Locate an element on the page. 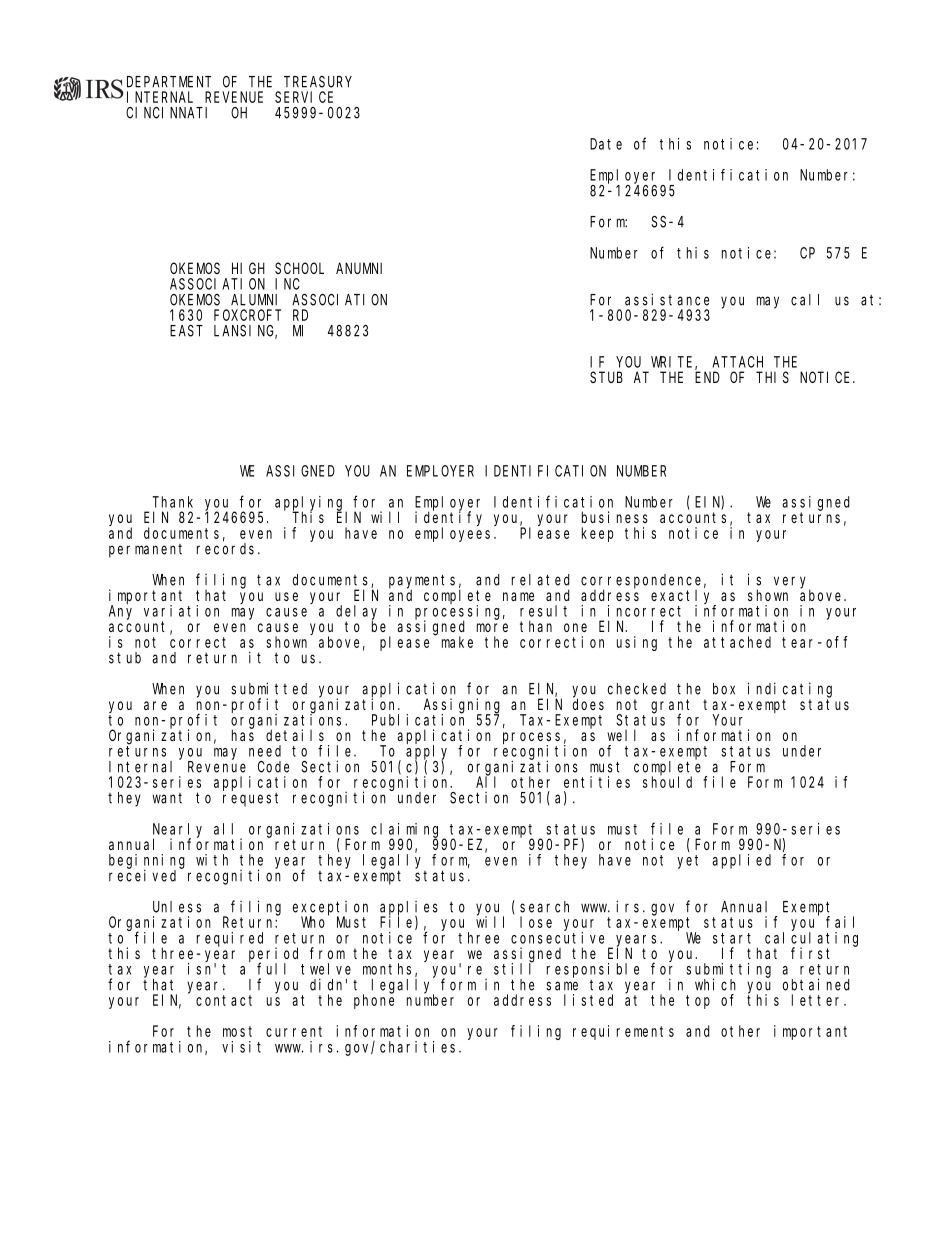 The image size is (952, 1233). which is located at coordinates (715, 984).
